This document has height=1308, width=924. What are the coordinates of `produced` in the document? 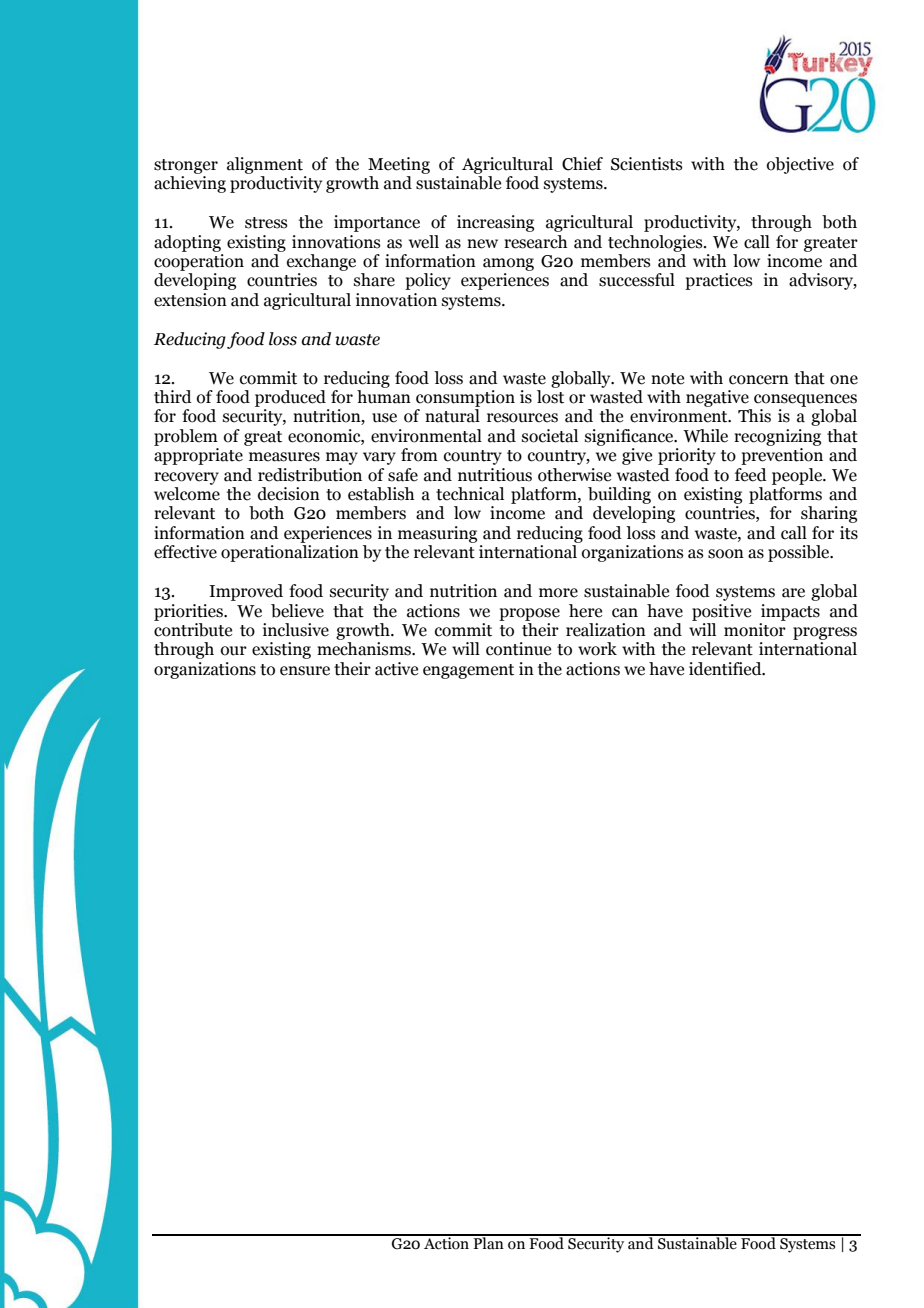 It's located at (290, 398).
